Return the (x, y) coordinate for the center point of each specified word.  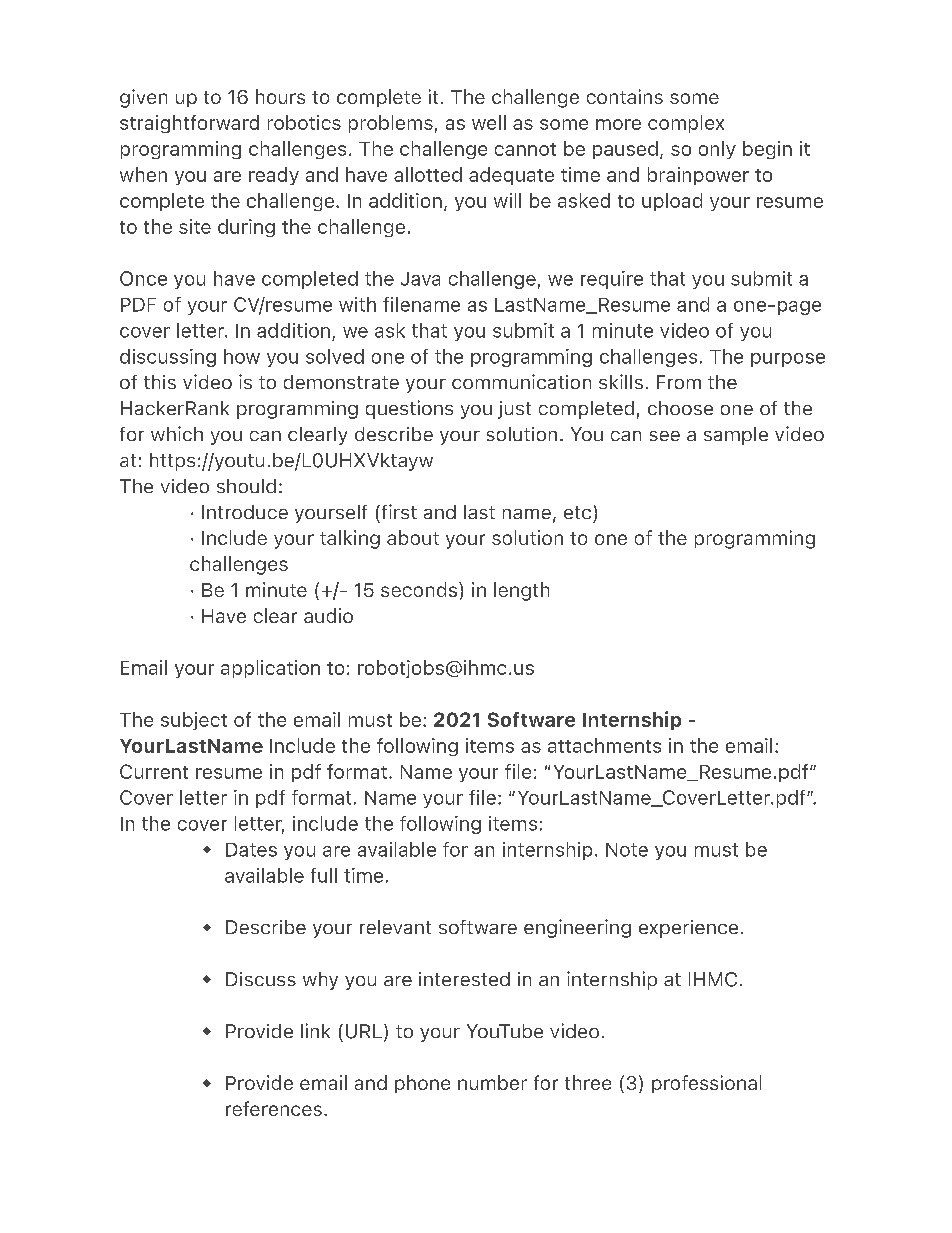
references (274, 1108)
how (242, 356)
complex (686, 124)
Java (420, 279)
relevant (395, 927)
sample (736, 436)
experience (688, 929)
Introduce (245, 512)
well (489, 122)
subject (194, 721)
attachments (604, 745)
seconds (420, 589)
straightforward (189, 124)
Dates (251, 850)
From (679, 382)
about (413, 537)
